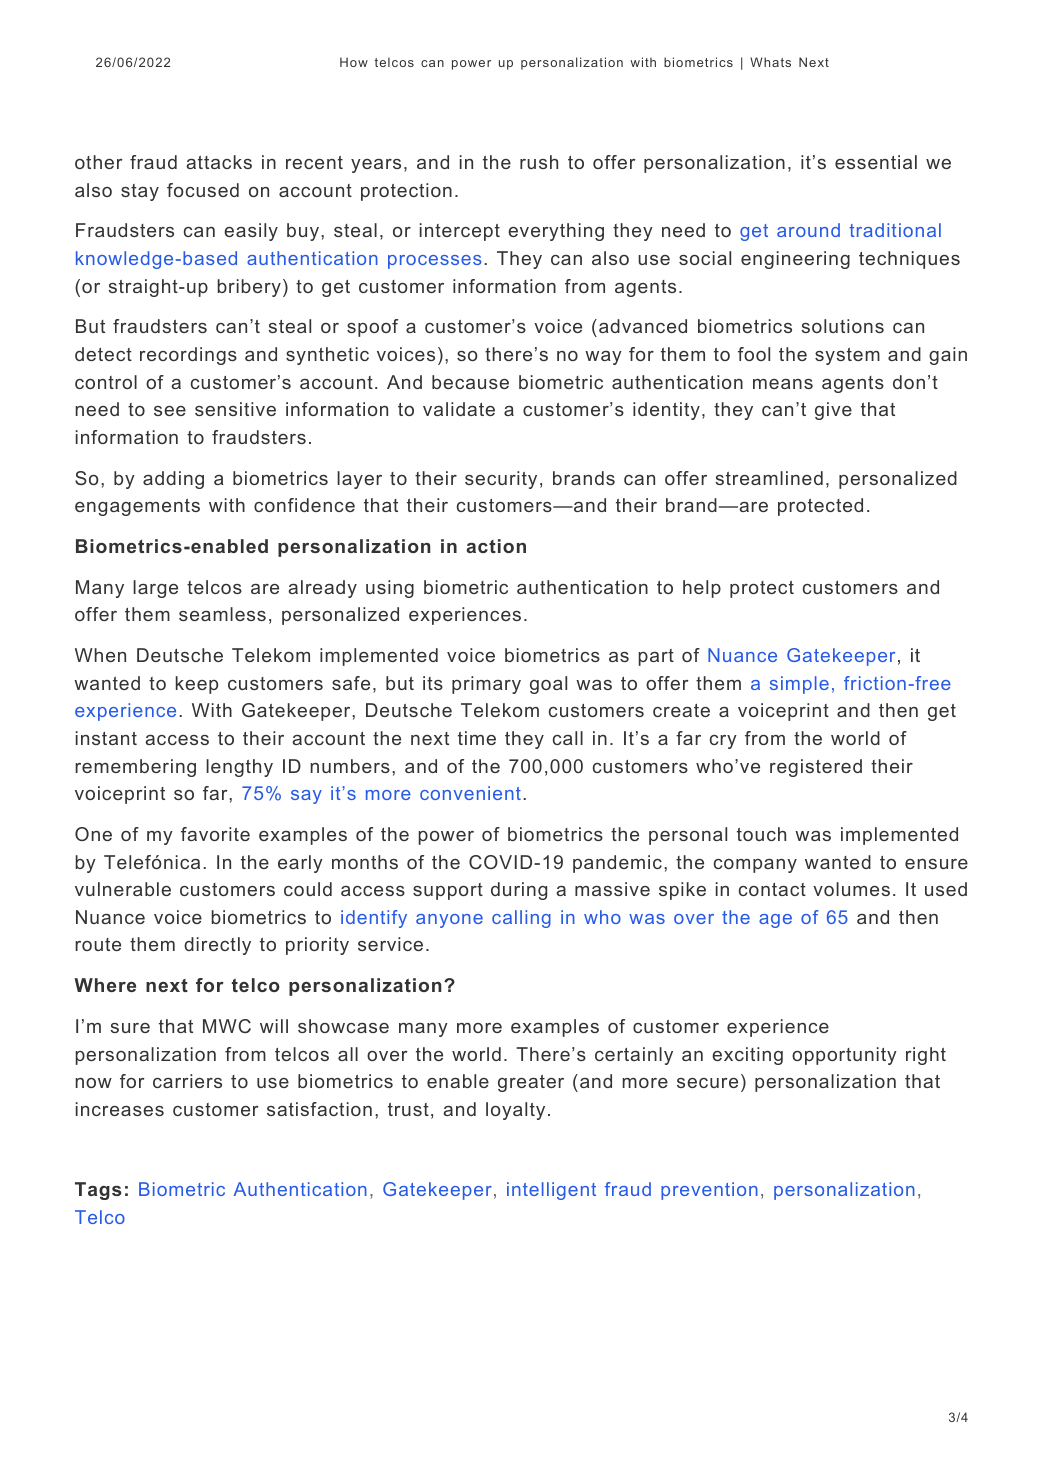  Describe the element at coordinates (470, 382) in the screenshot. I see `because` at that location.
